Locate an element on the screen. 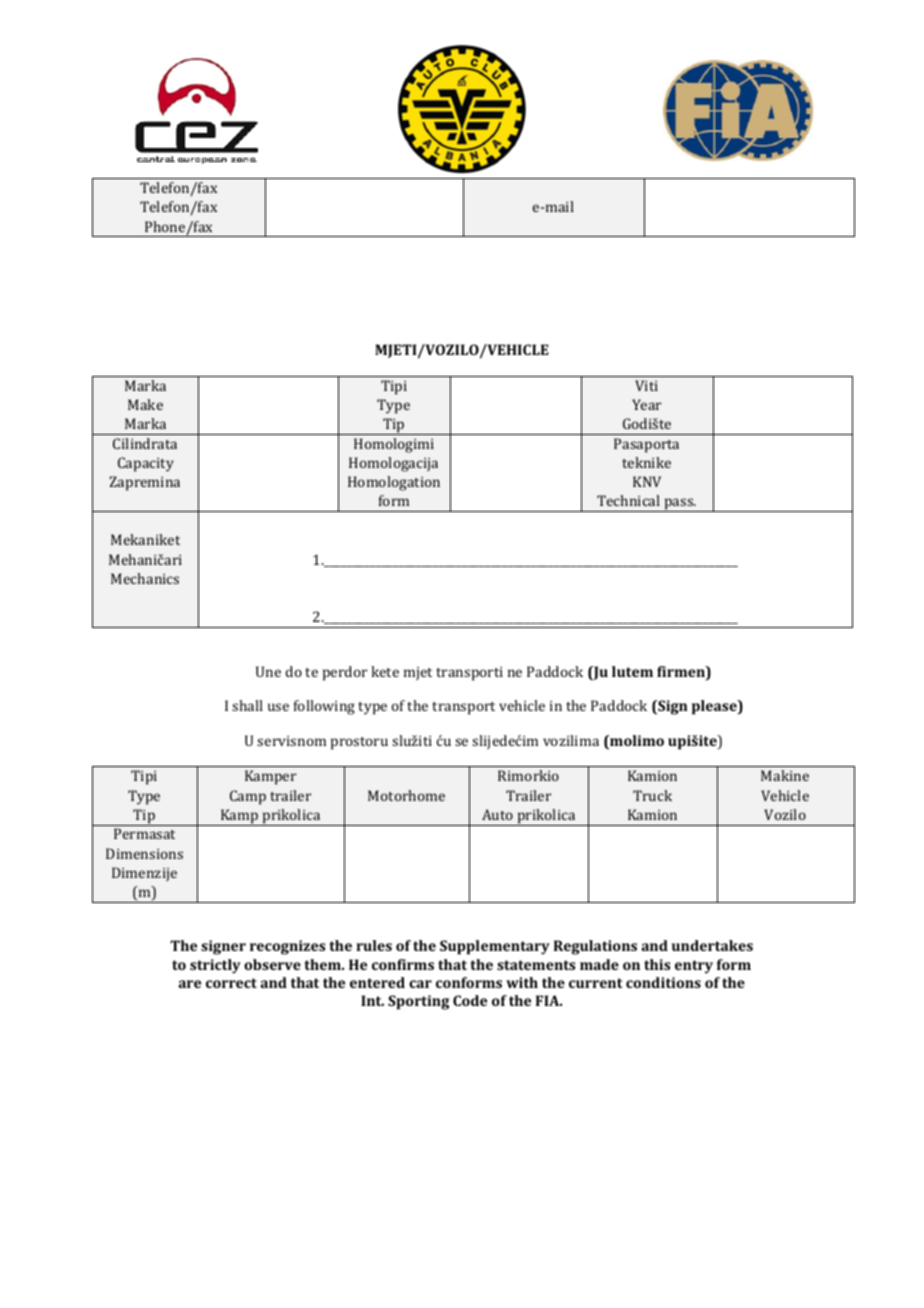 Image resolution: width=924 pixels, height=1308 pixels. Auto is located at coordinates (497, 814).
